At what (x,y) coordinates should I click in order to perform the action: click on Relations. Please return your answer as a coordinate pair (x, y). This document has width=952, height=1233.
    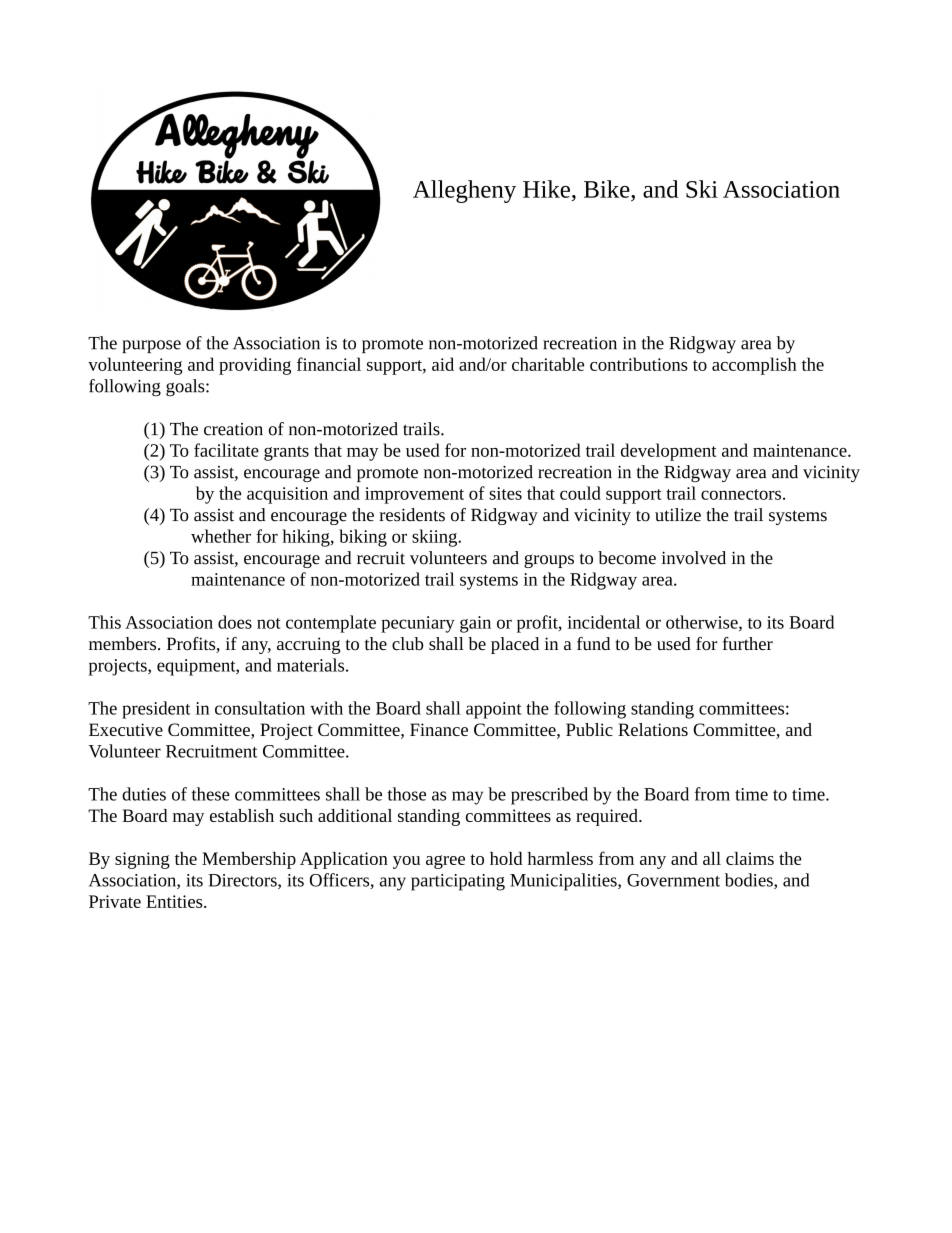
    Looking at the image, I should click on (653, 729).
